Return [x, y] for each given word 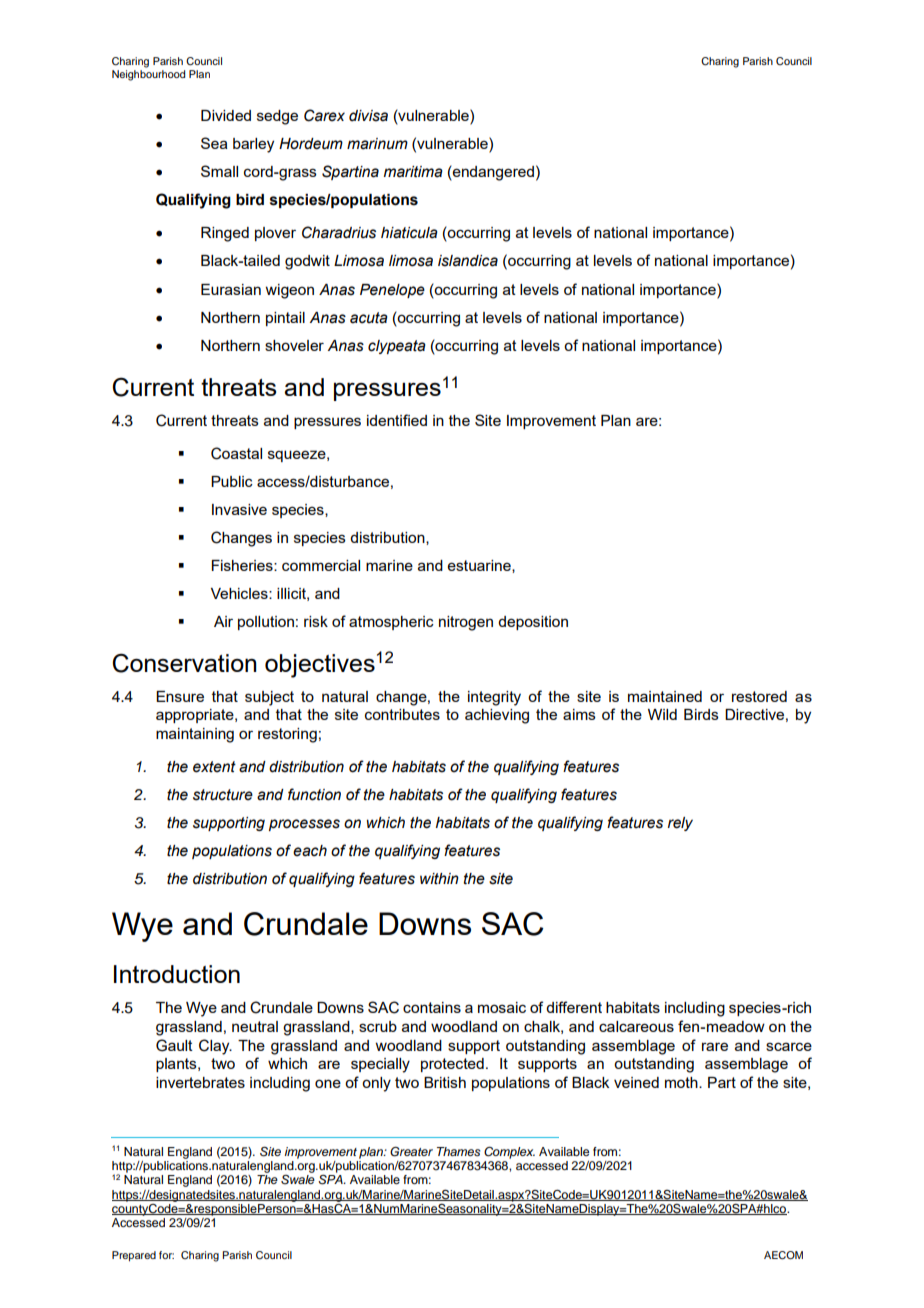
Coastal [236, 453]
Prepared [134, 1256]
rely [680, 824]
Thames [458, 1151]
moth [682, 1082]
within [439, 879]
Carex [324, 115]
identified [397, 420]
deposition [533, 623]
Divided [226, 115]
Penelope [392, 291]
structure [223, 795]
